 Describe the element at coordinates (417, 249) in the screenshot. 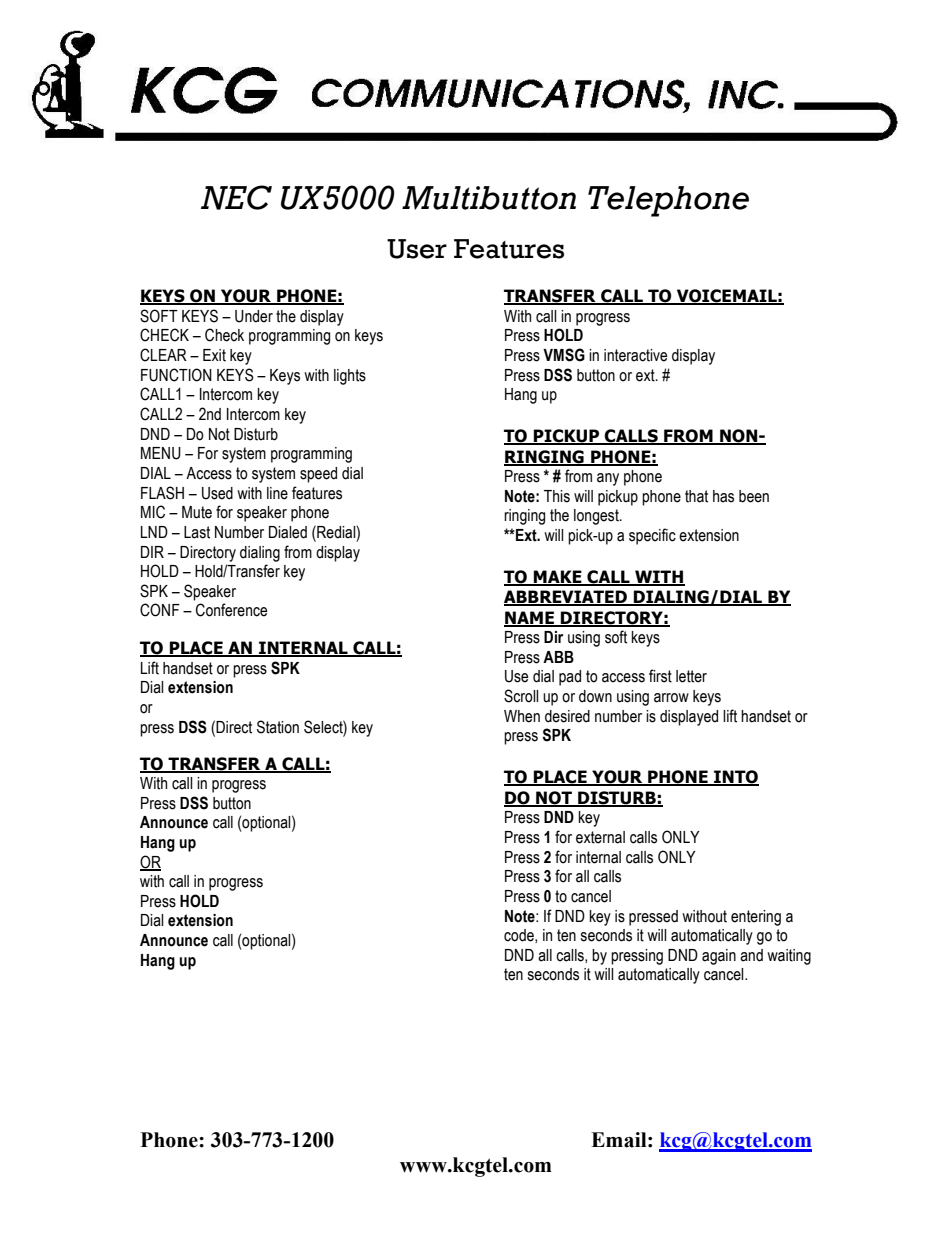

I see `User` at that location.
